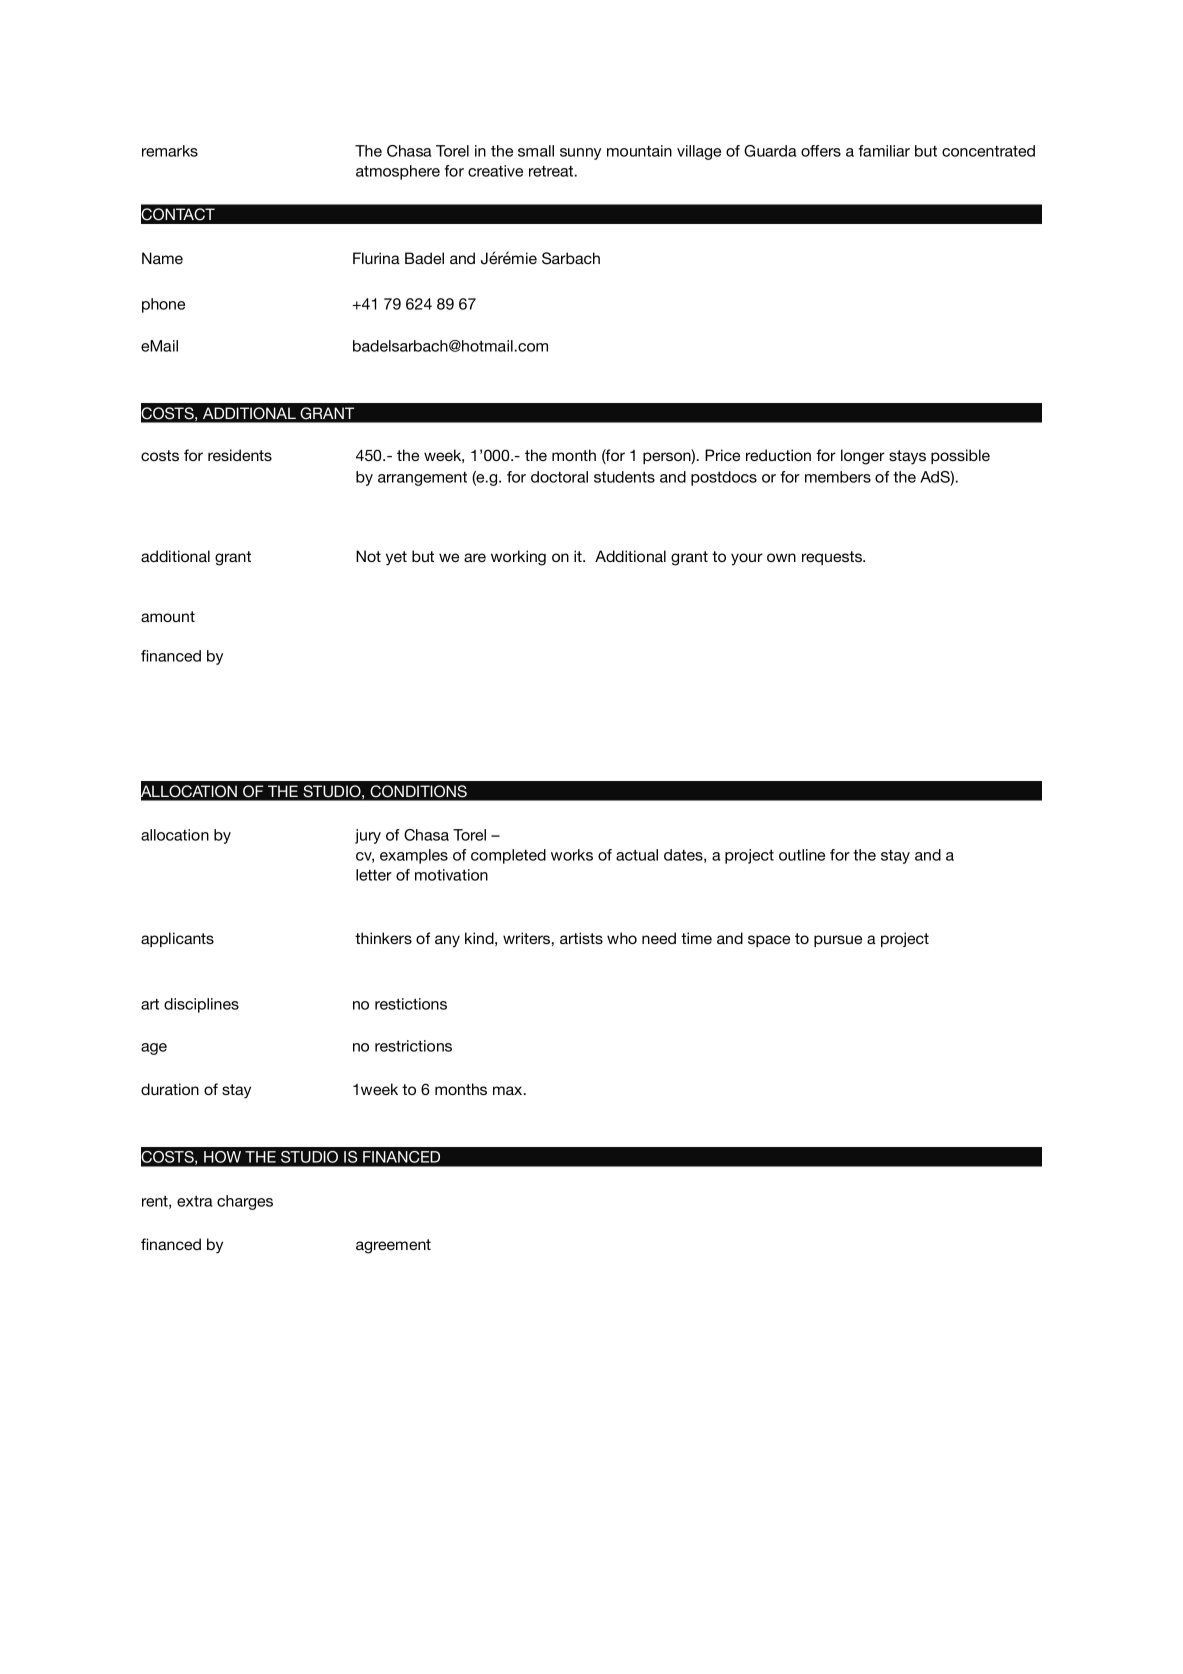  Describe the element at coordinates (245, 1202) in the document. I see `charges` at that location.
